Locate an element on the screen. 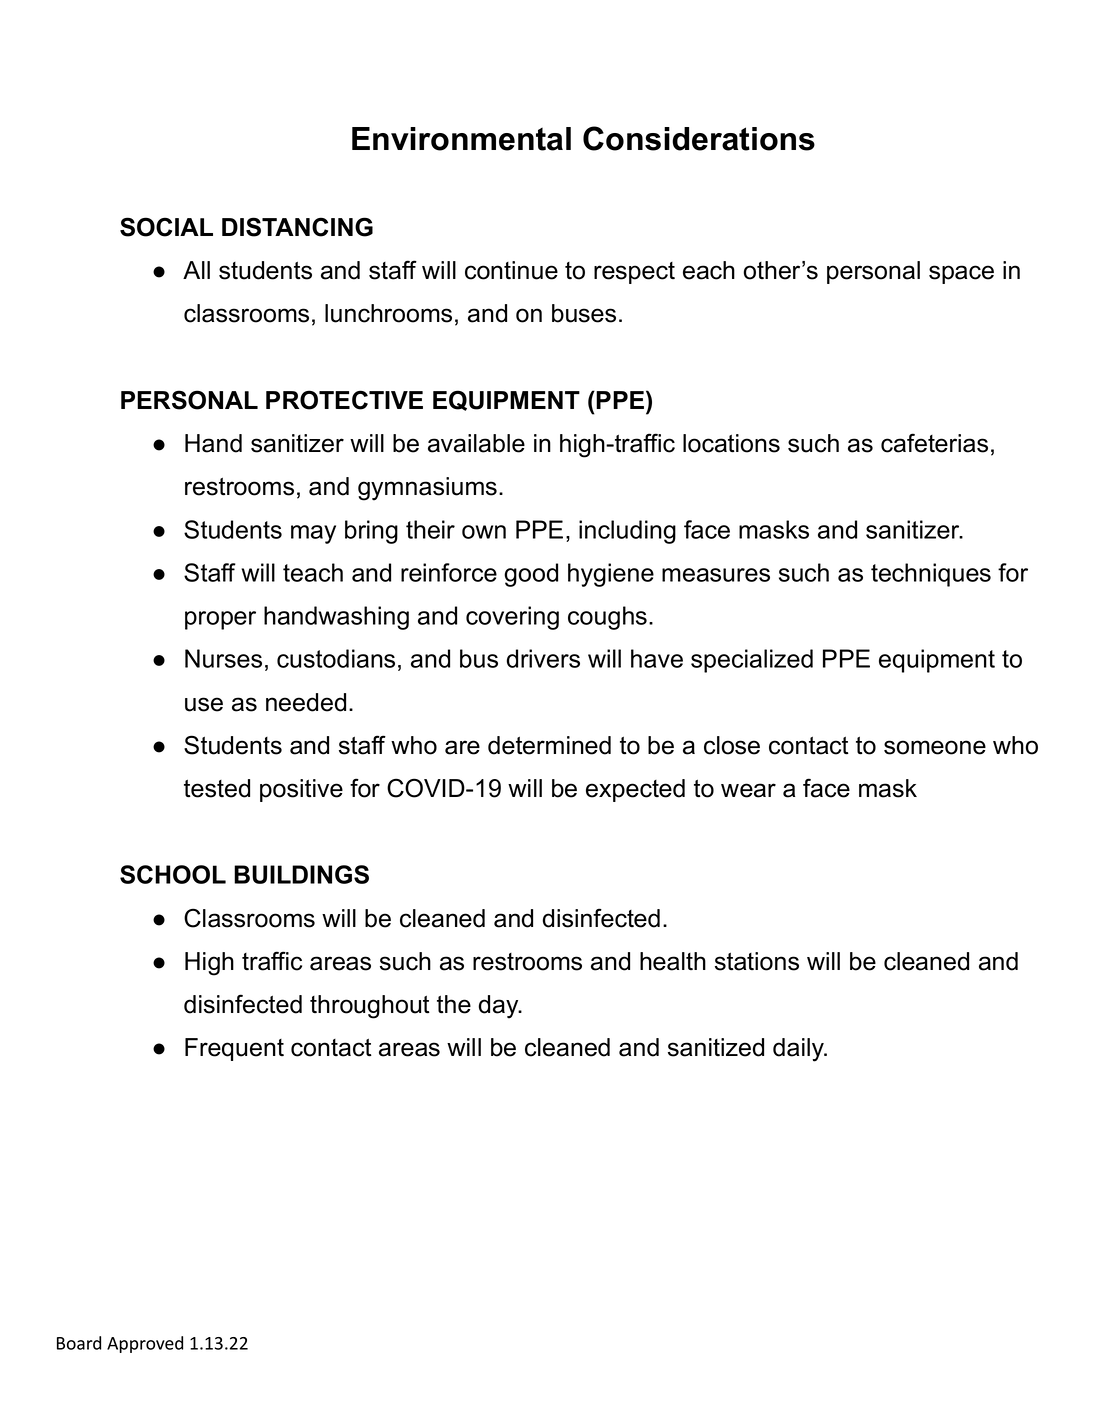  cafeterias is located at coordinates (934, 443).
